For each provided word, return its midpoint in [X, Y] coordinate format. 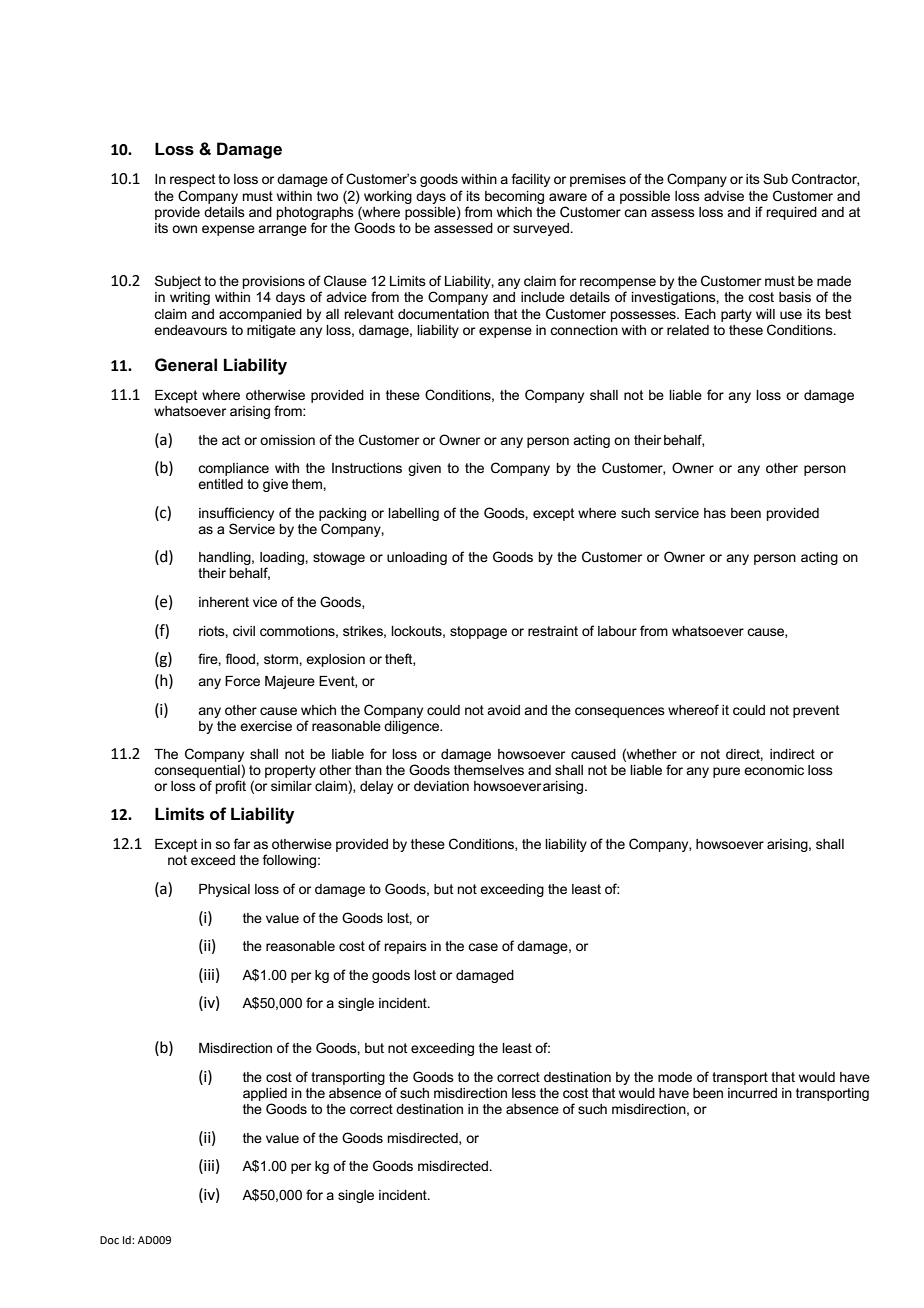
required [791, 213]
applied [265, 1094]
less [524, 1093]
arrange [282, 230]
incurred [752, 1093]
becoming [514, 197]
